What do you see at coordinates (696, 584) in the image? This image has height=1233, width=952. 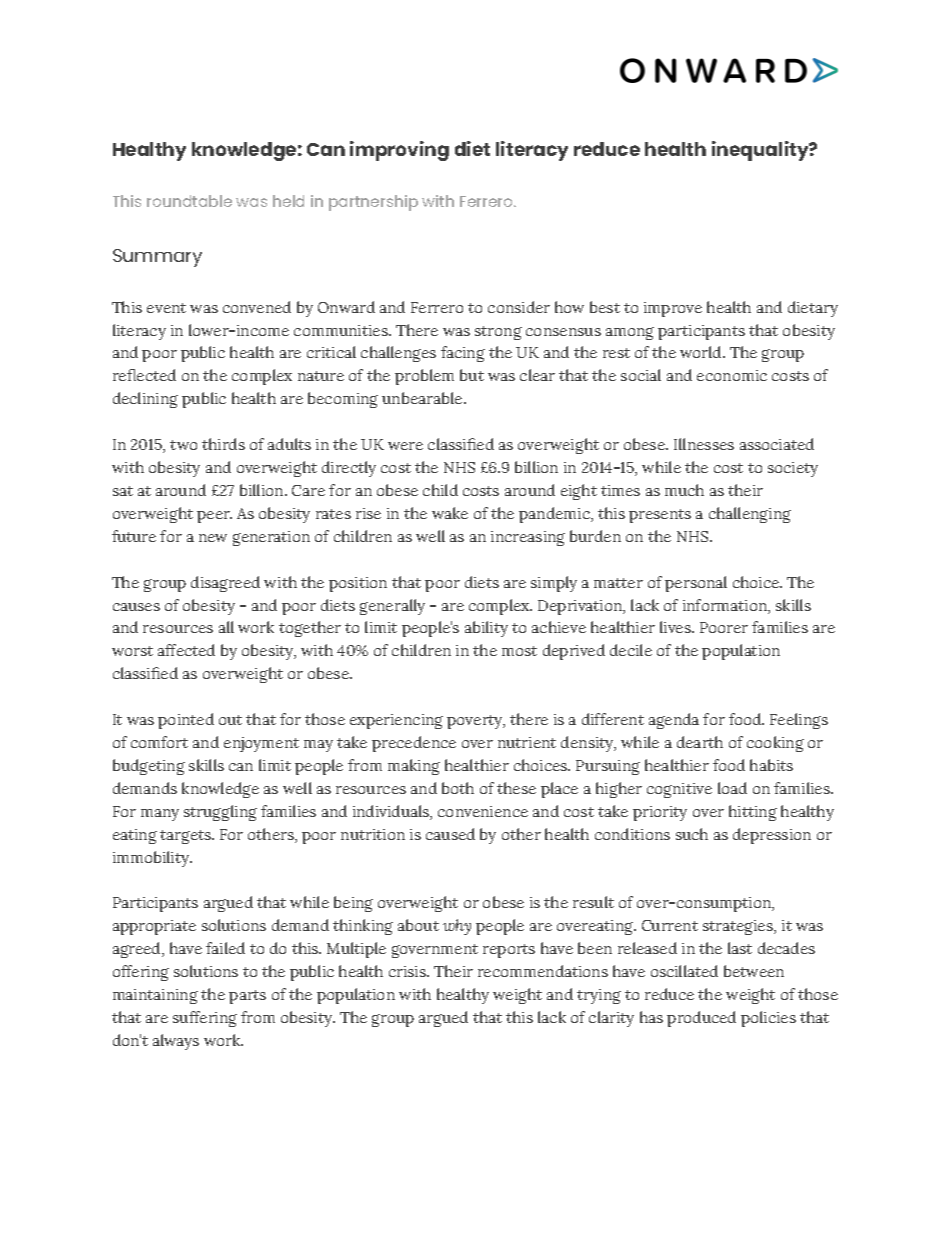 I see `personal` at bounding box center [696, 584].
